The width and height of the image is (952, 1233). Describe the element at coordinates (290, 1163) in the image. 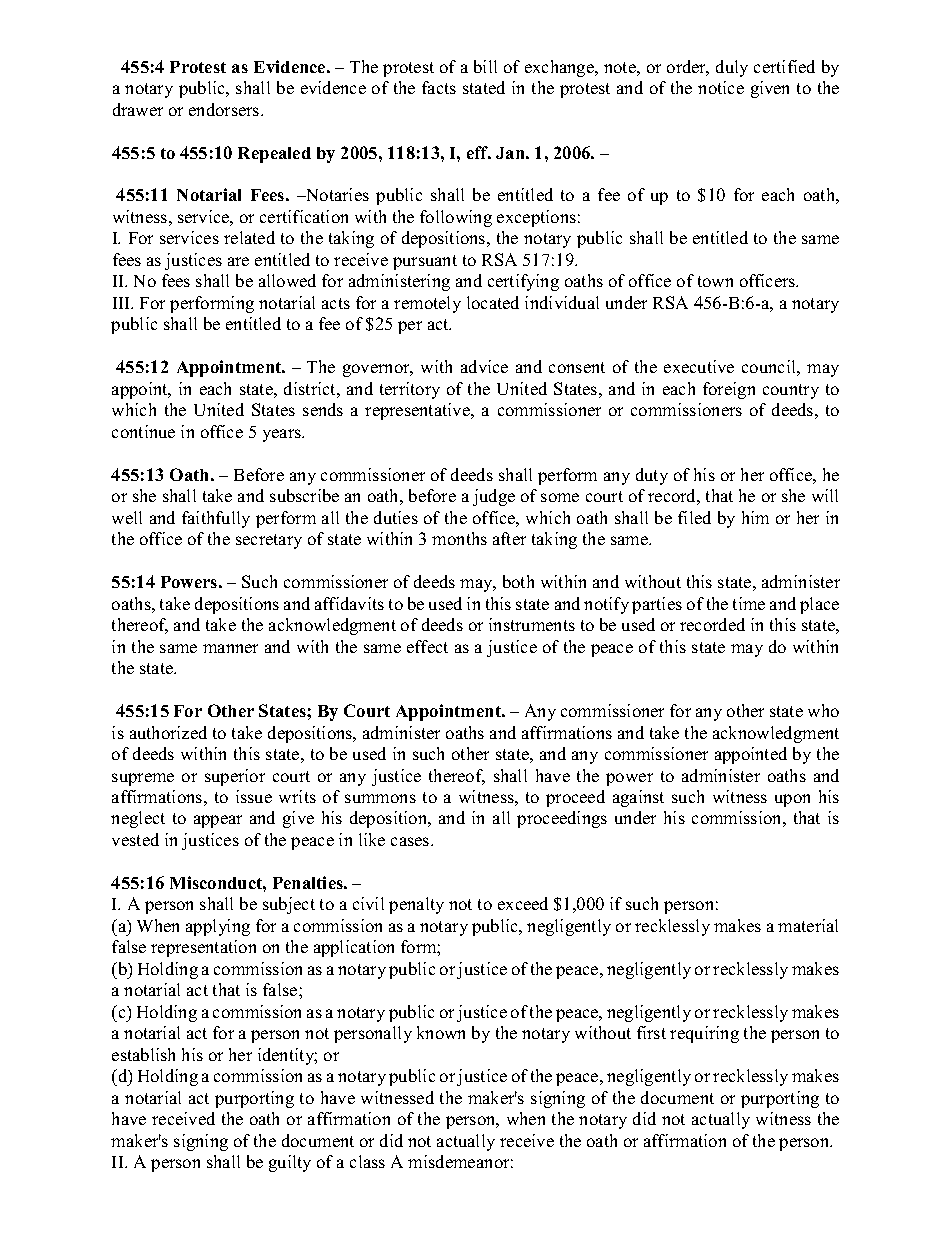

I see `guilty` at that location.
